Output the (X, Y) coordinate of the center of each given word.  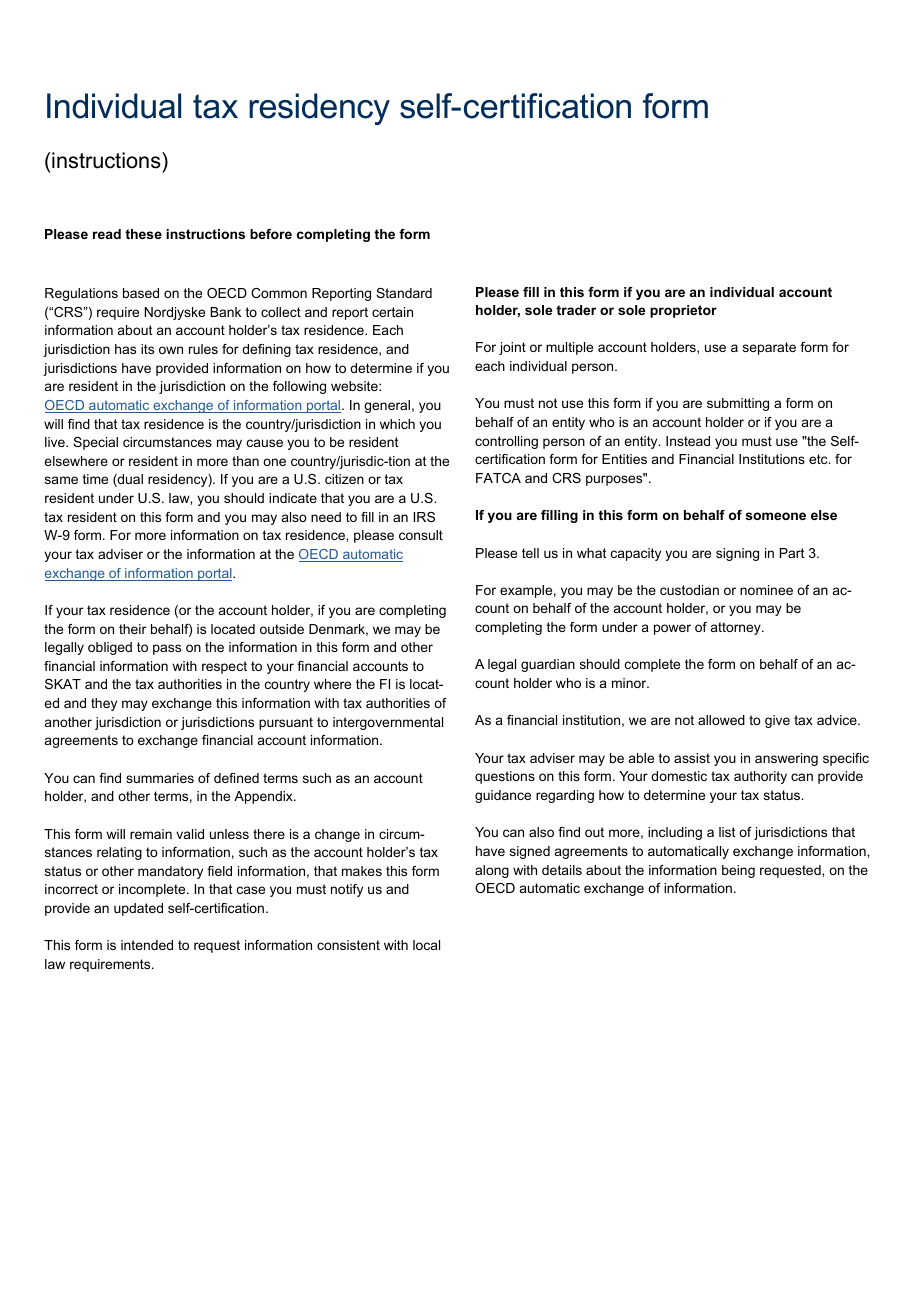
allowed (721, 720)
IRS (424, 517)
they (104, 704)
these (143, 234)
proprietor (683, 311)
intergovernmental (388, 723)
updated (138, 909)
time (95, 479)
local (426, 945)
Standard (404, 293)
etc (819, 459)
